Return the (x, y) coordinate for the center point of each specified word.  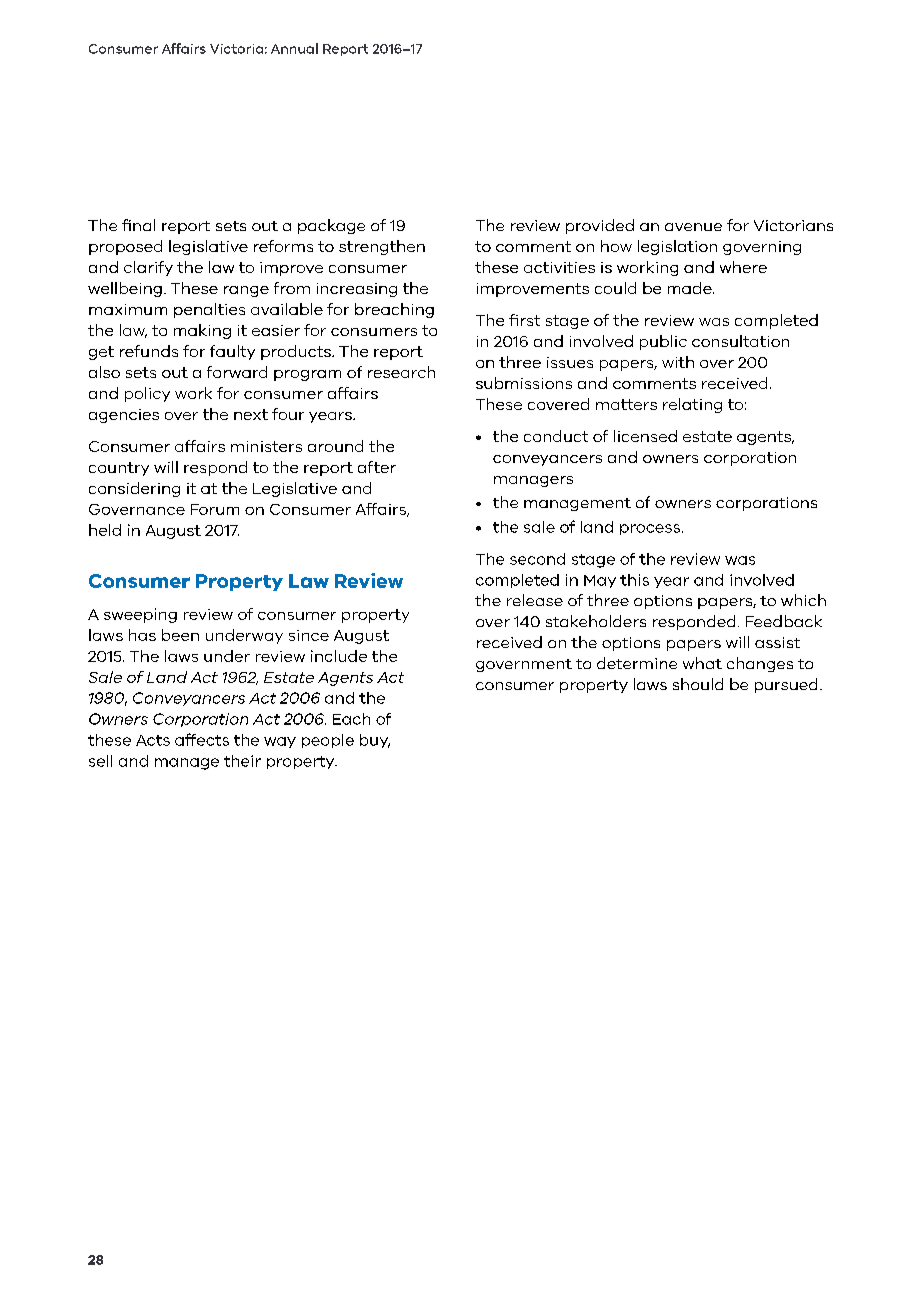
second (537, 559)
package (331, 226)
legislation (677, 247)
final (138, 225)
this (634, 580)
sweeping (140, 615)
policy (147, 394)
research (401, 372)
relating (692, 405)
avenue (693, 227)
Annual (294, 48)
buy (375, 741)
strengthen (382, 247)
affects (202, 739)
